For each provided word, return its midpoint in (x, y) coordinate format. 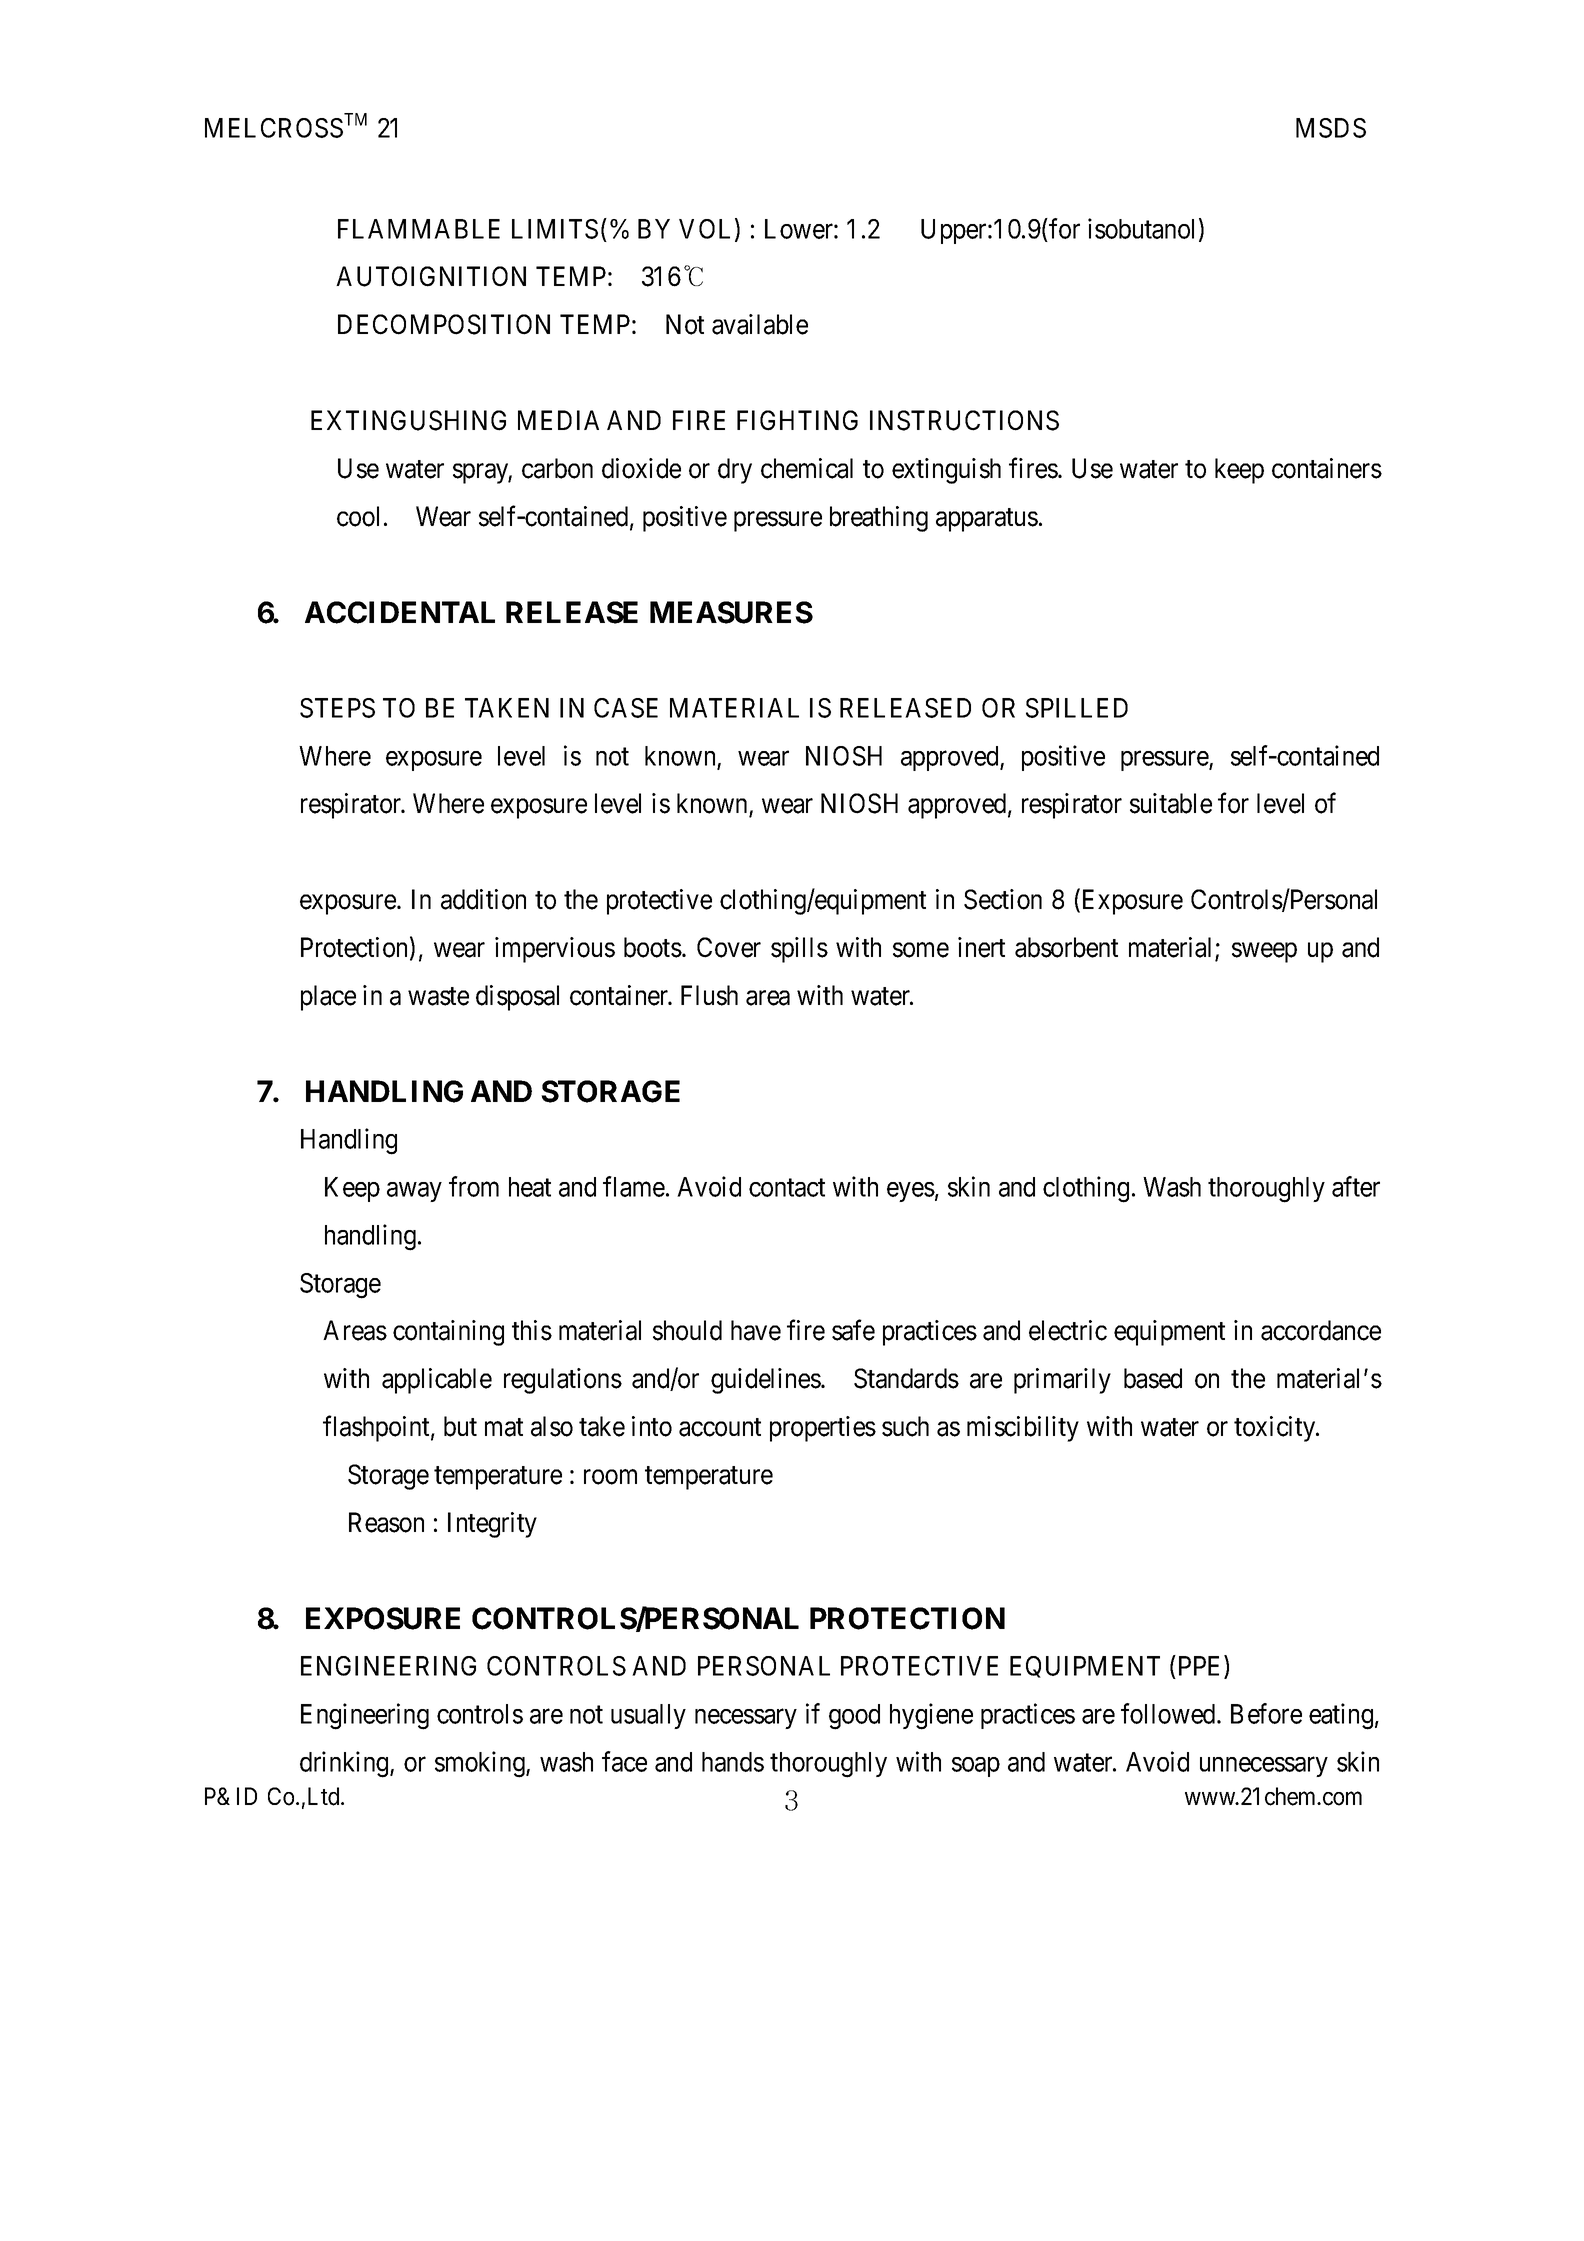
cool (358, 516)
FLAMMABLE (419, 229)
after (1356, 1186)
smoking (481, 1764)
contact (787, 1188)
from (474, 1186)
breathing (879, 519)
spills (799, 950)
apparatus (987, 520)
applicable (437, 1381)
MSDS (1331, 128)
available (760, 324)
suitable (1171, 803)
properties (823, 1429)
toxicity (1276, 1429)
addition (483, 899)
